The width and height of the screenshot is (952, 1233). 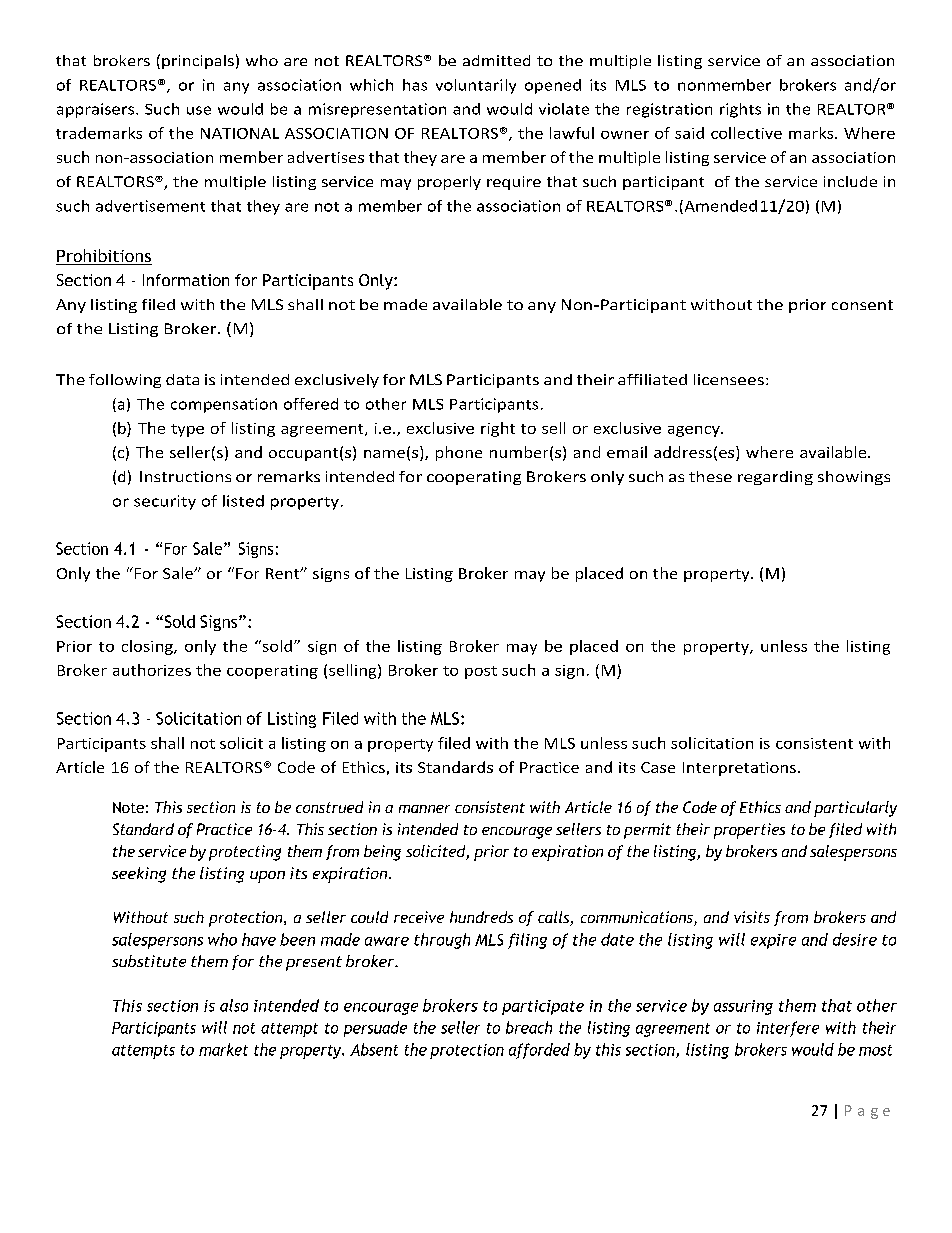 I want to click on also, so click(x=234, y=1005).
